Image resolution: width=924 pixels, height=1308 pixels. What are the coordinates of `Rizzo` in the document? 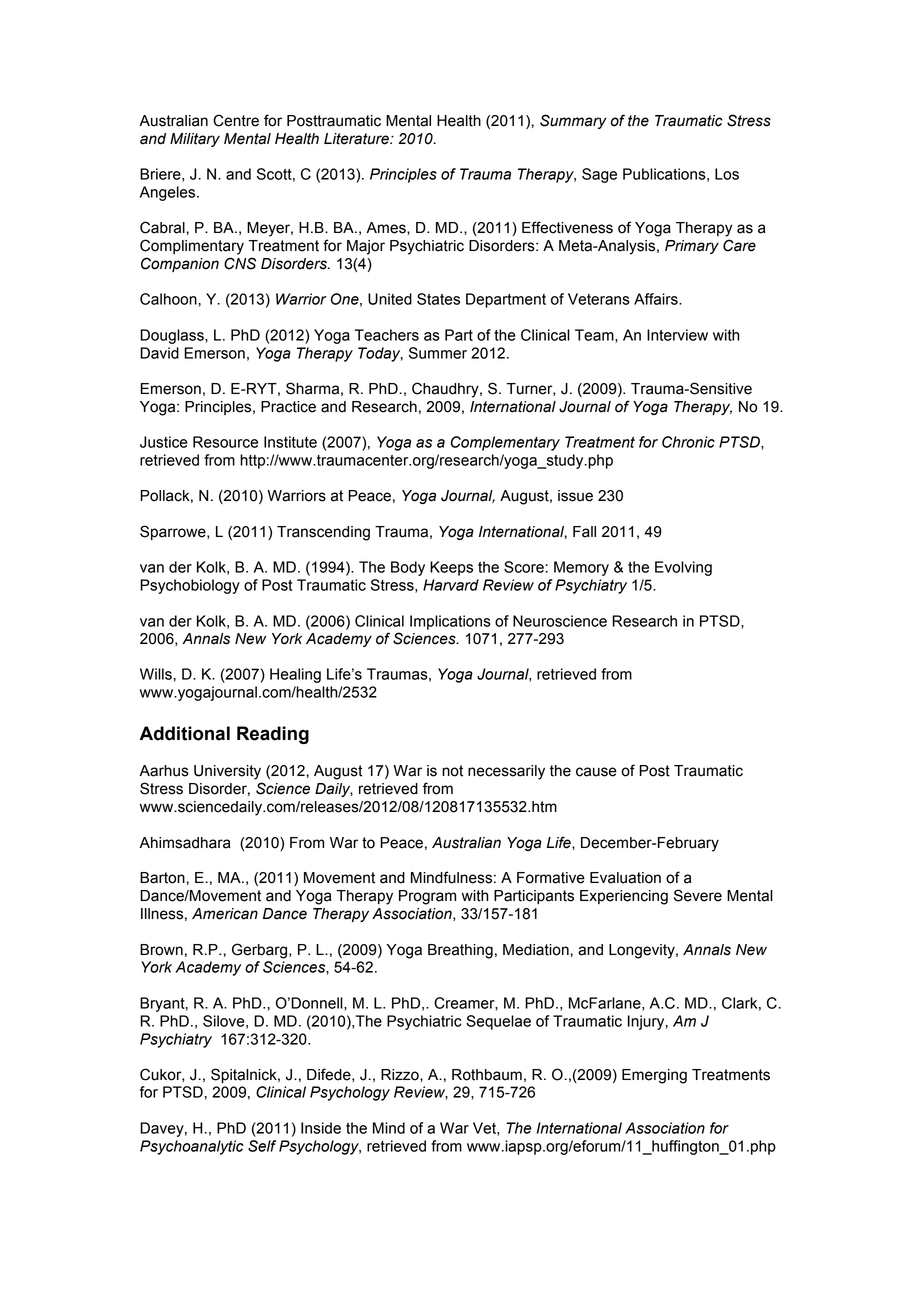 It's located at (401, 1075).
